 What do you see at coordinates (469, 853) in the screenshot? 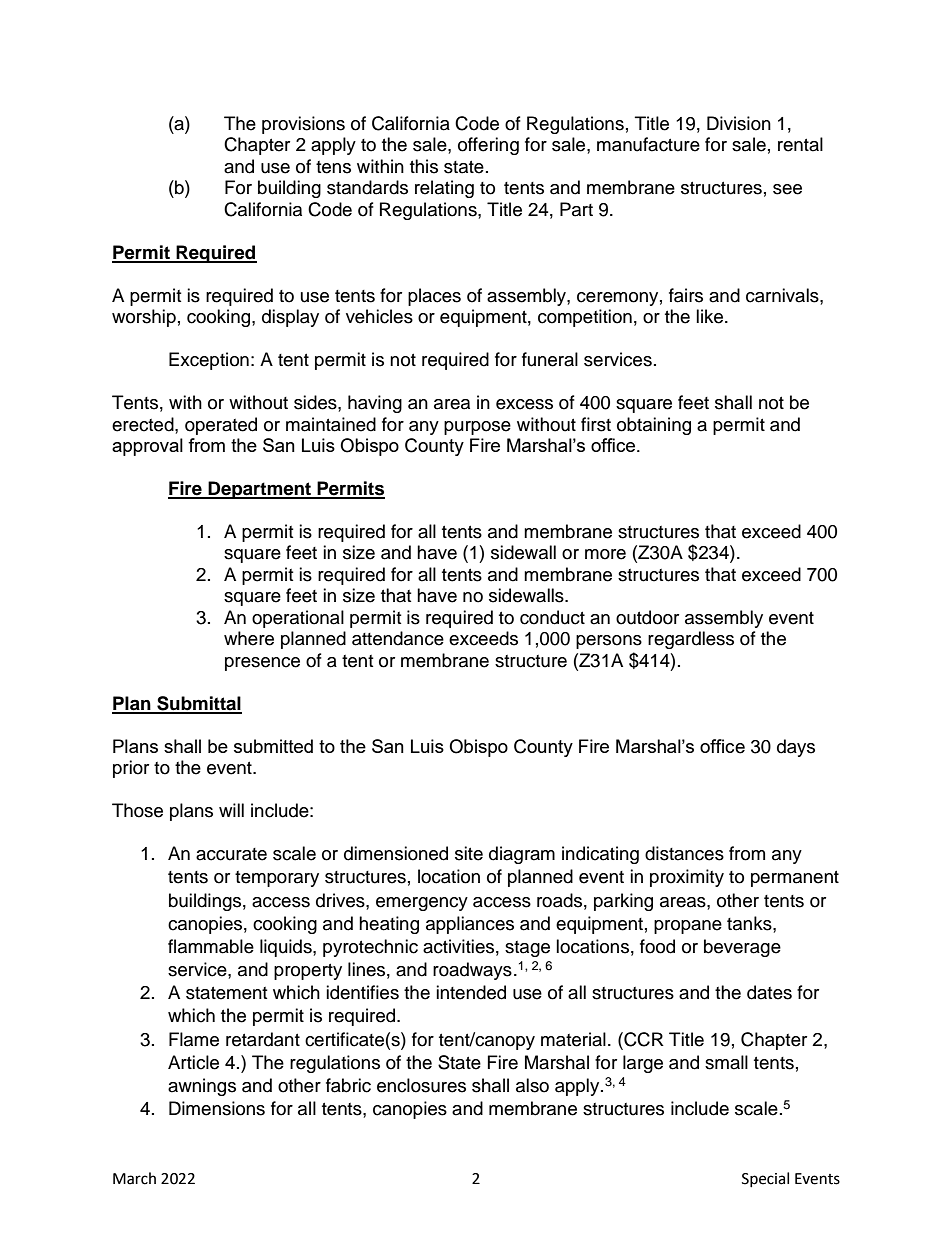
I see `site` at bounding box center [469, 853].
